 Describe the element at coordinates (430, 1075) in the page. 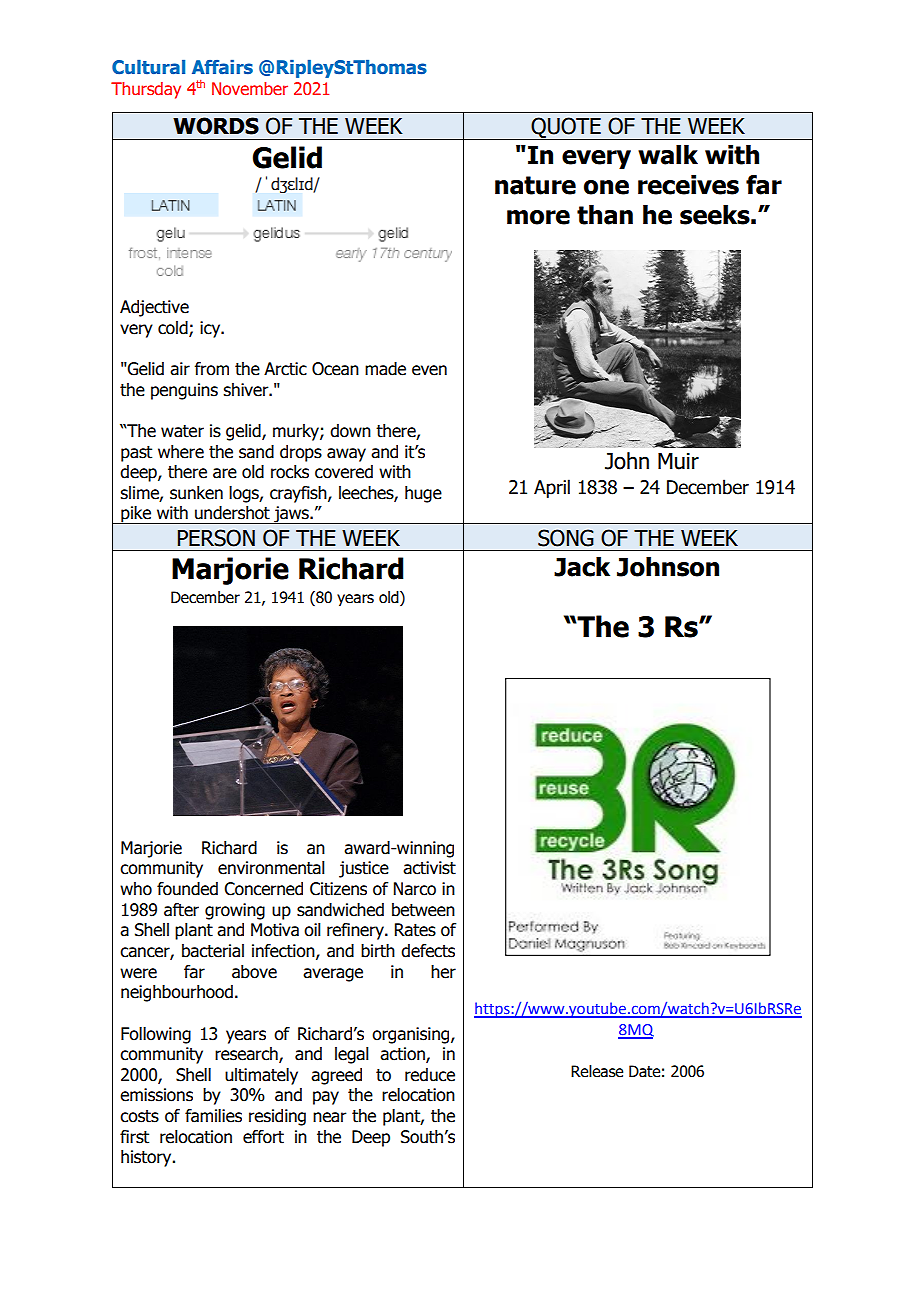

I see `reduce` at that location.
